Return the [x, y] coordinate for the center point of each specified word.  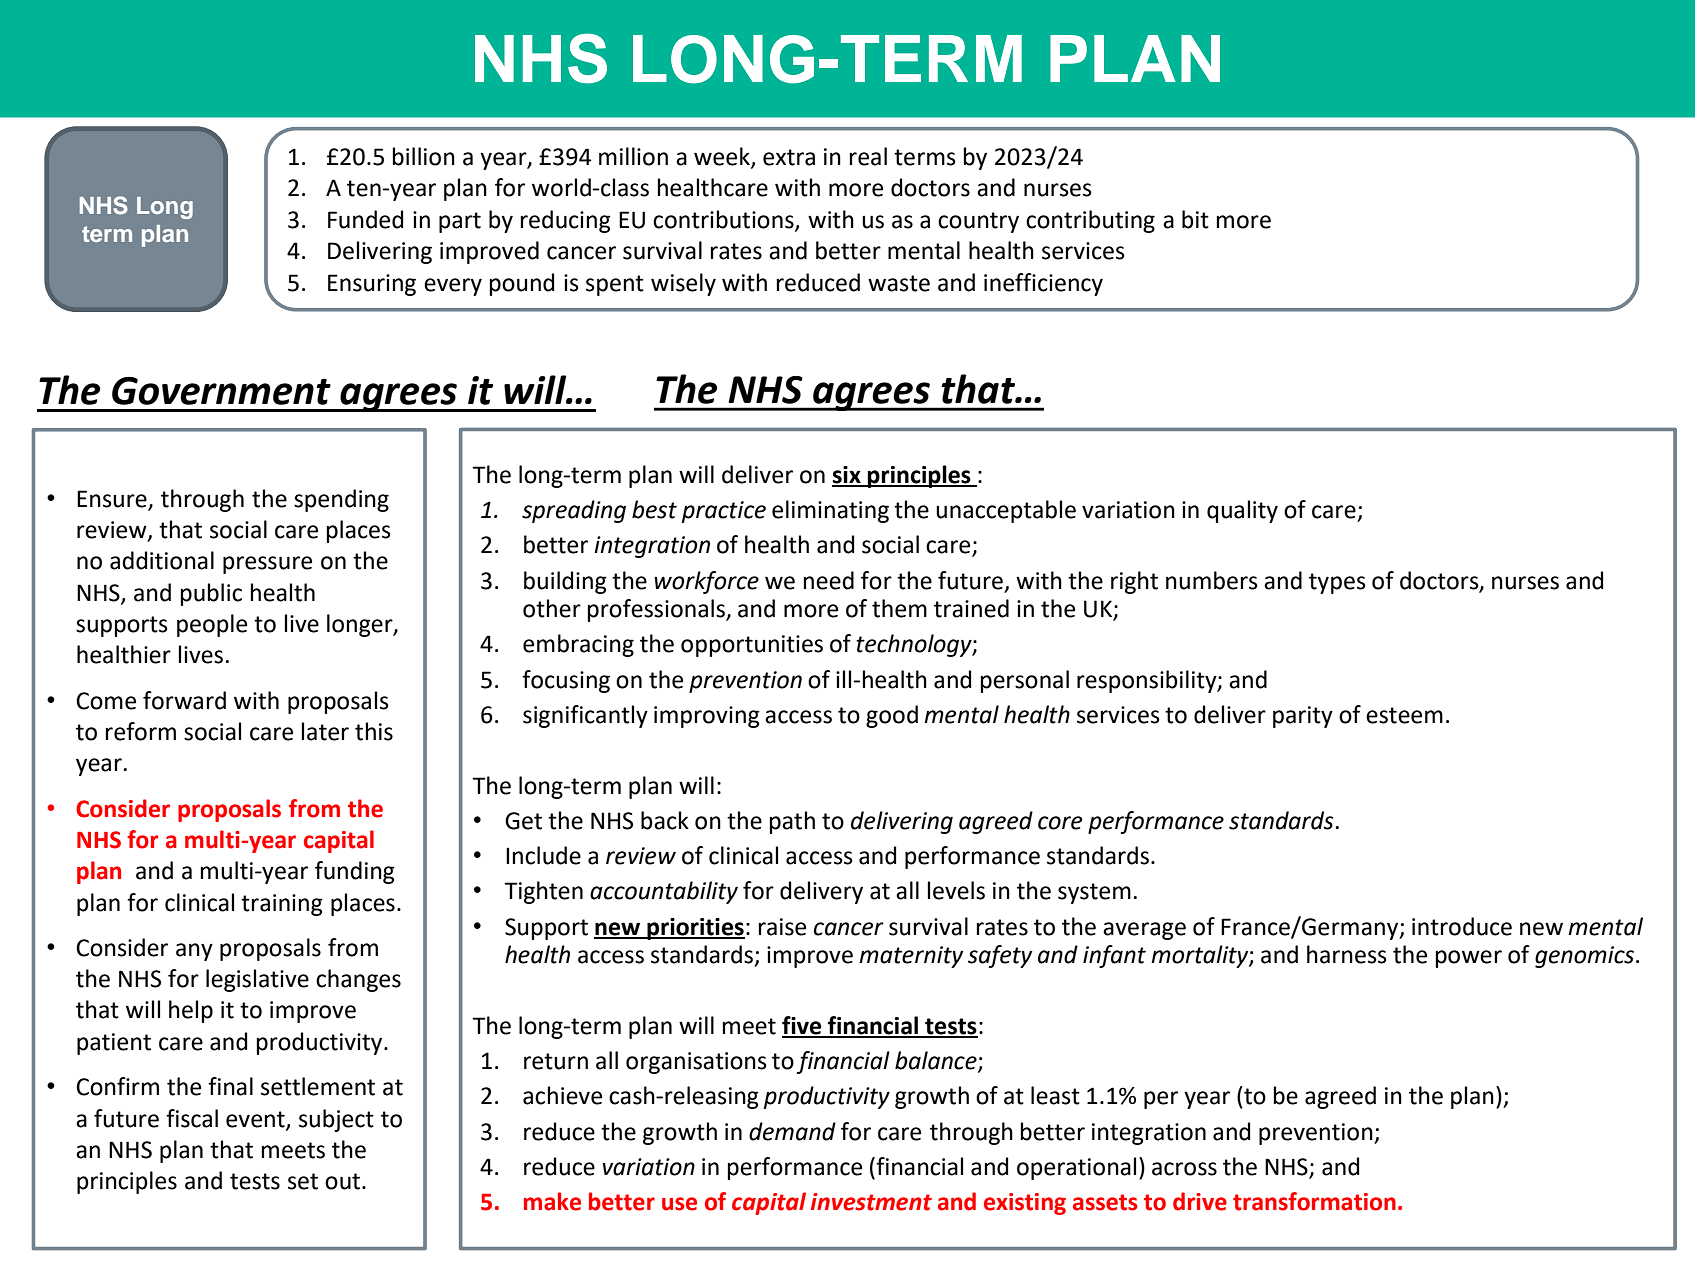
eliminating [830, 511]
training [282, 905]
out [344, 1181]
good [892, 716]
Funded [365, 219]
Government [221, 391]
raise [782, 927]
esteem [1404, 715]
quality [1242, 511]
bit [1195, 219]
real [868, 156]
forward [184, 700]
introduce [1462, 926]
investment [871, 1202]
